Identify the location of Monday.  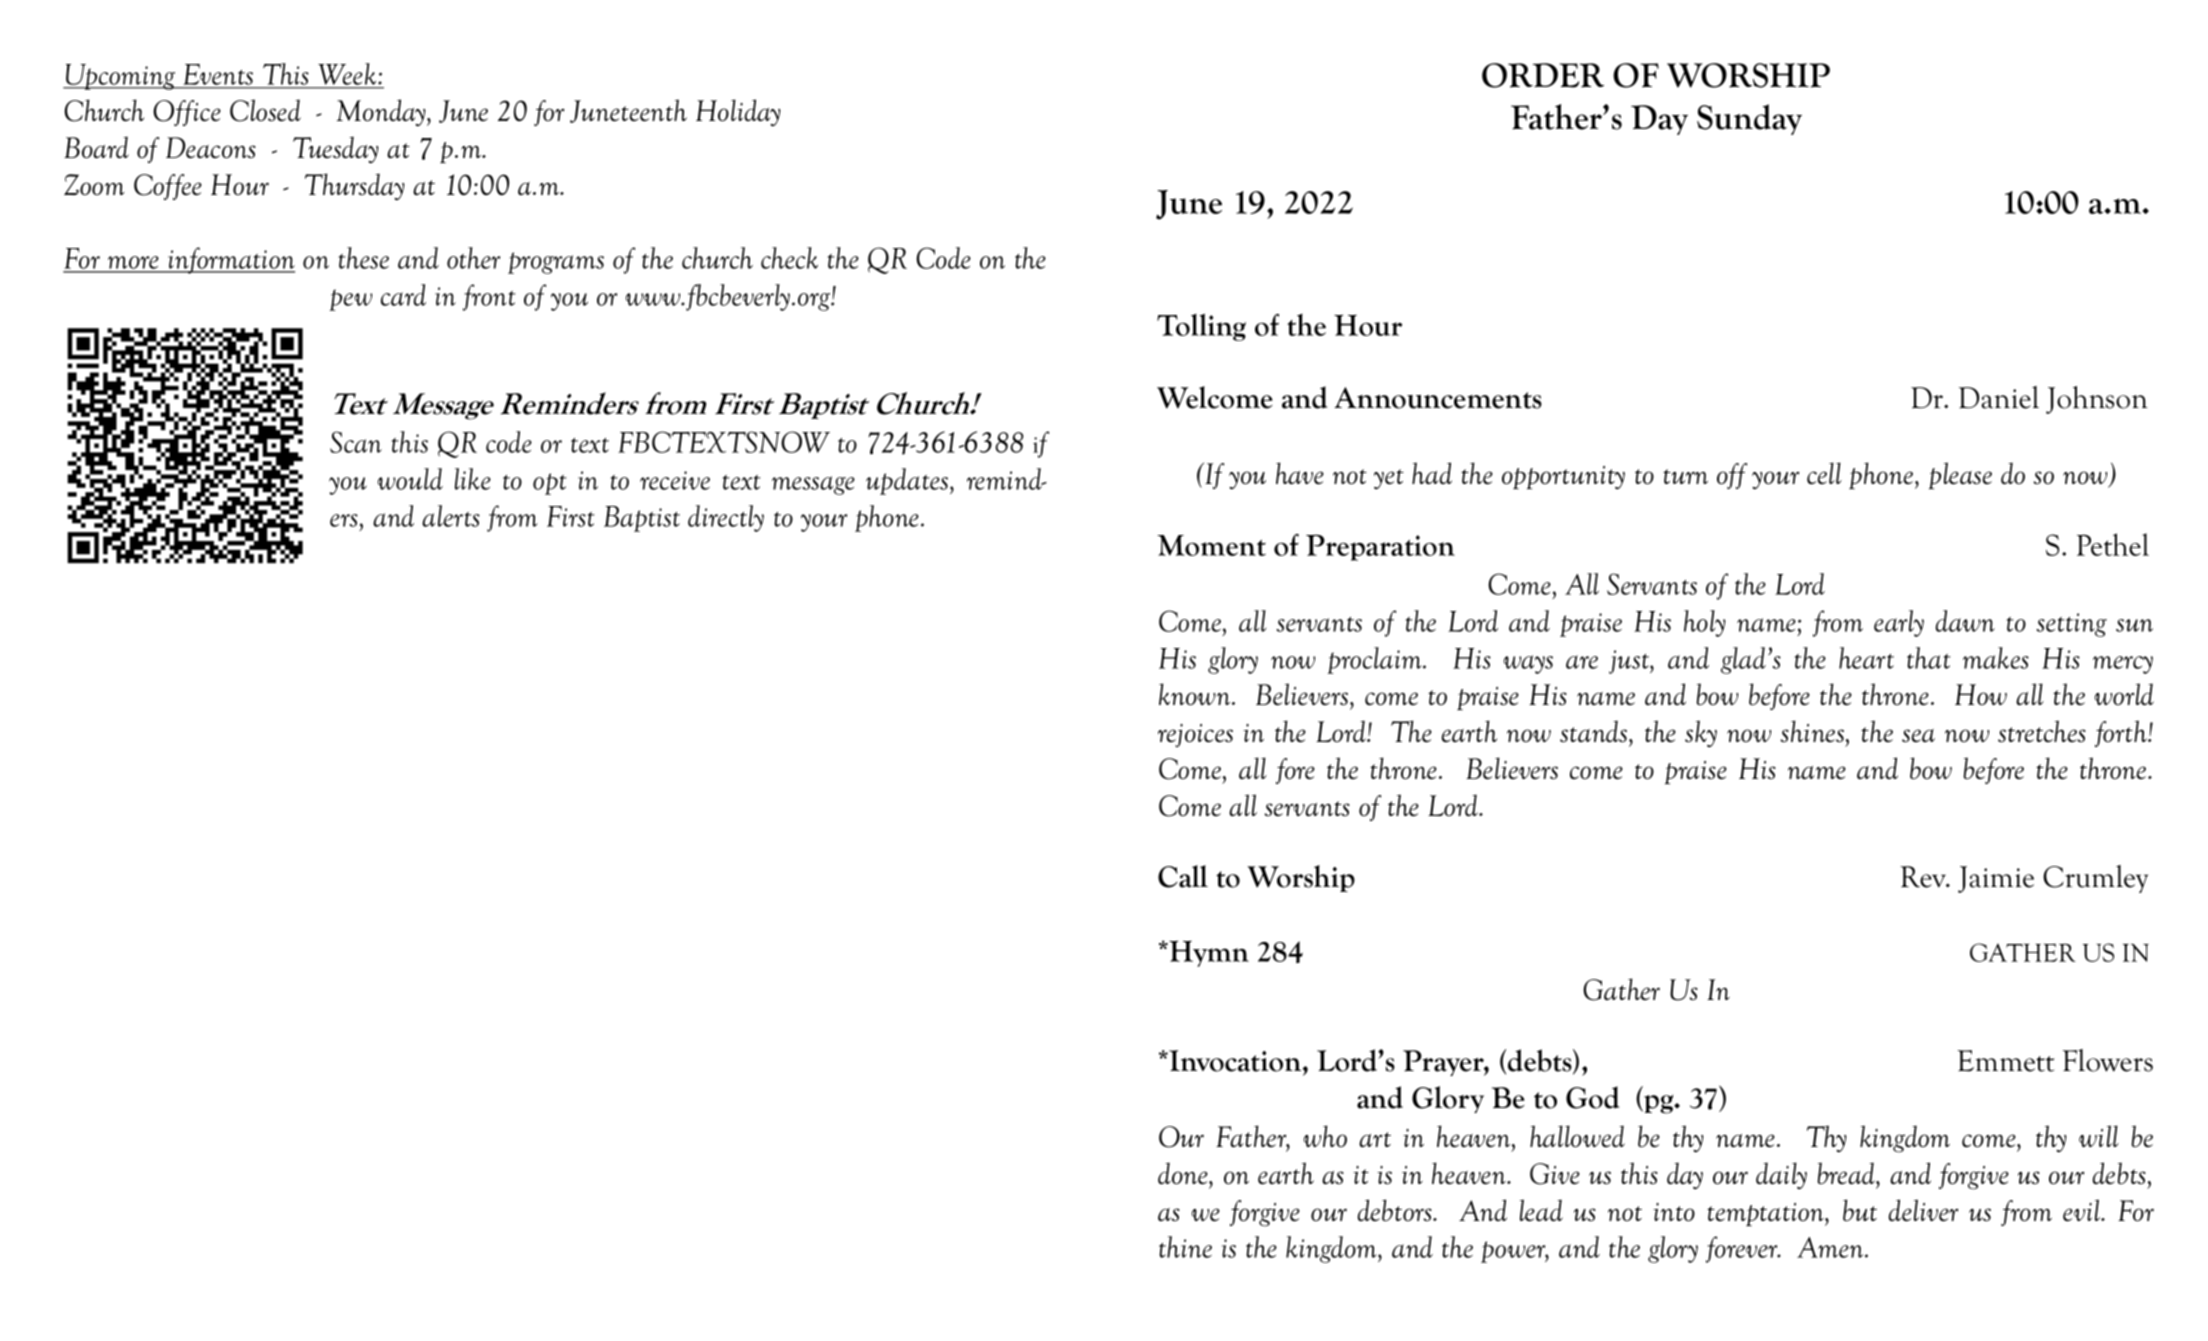
(382, 113).
